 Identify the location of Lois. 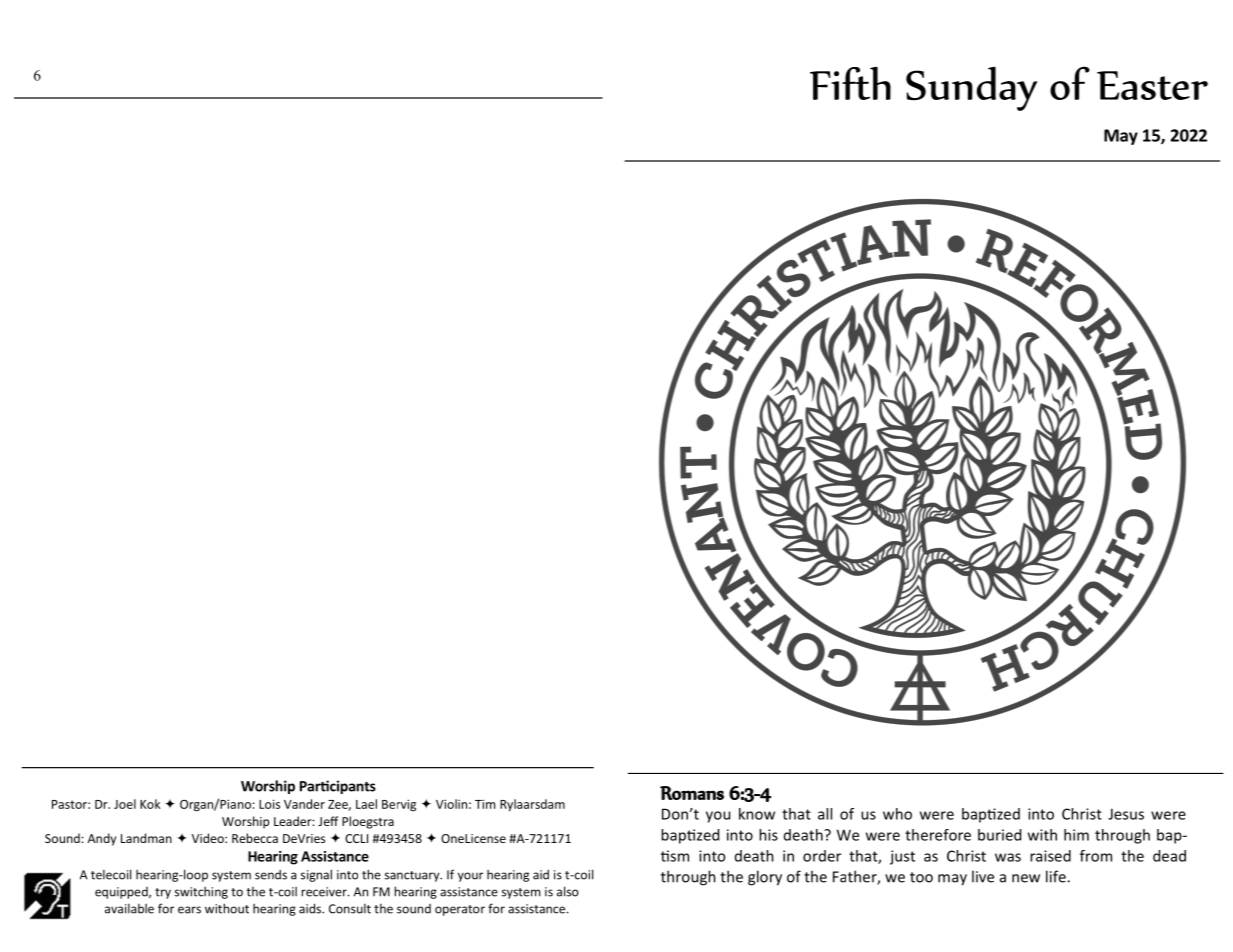
(269, 804).
